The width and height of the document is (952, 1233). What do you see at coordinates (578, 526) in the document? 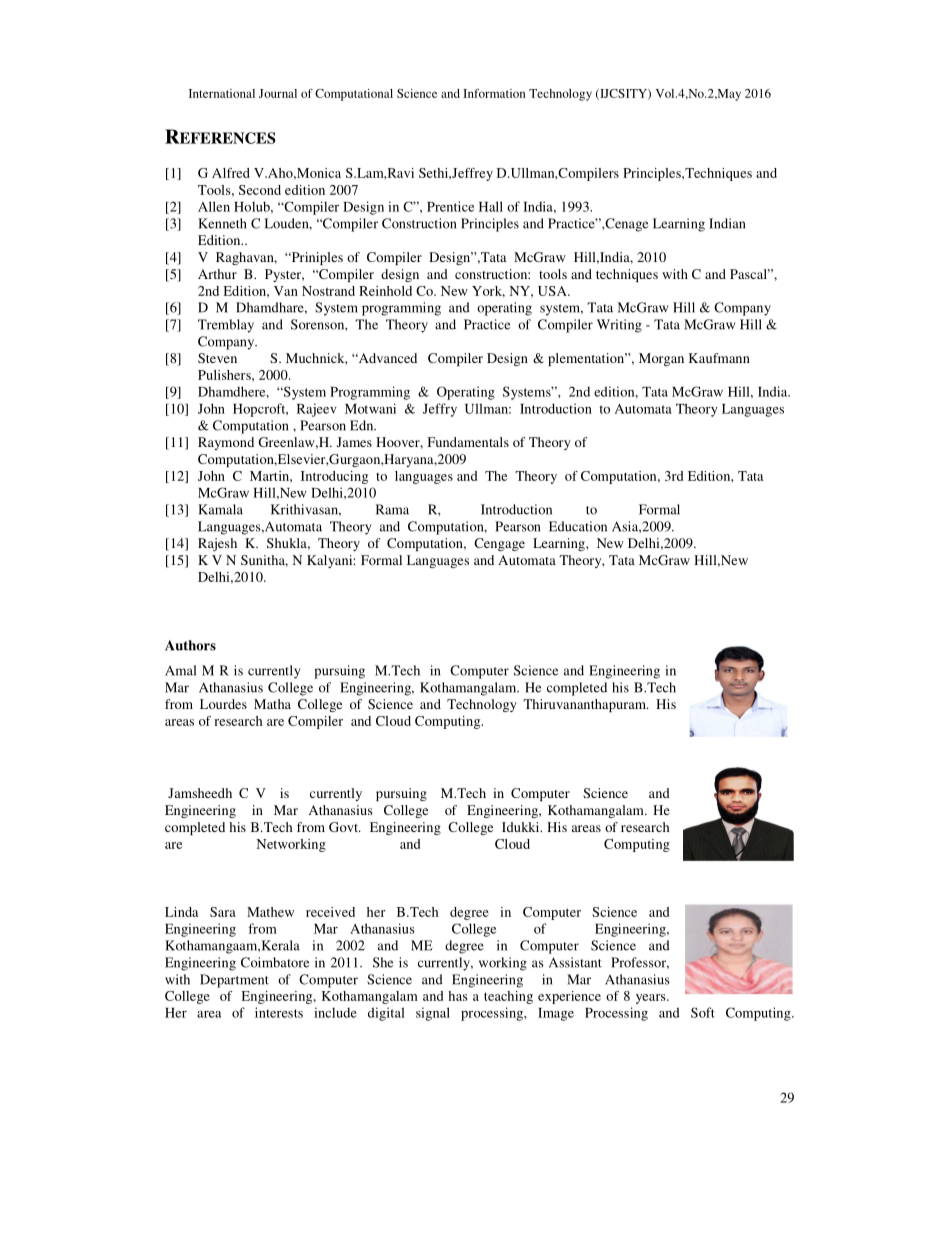
I see `Education` at bounding box center [578, 526].
